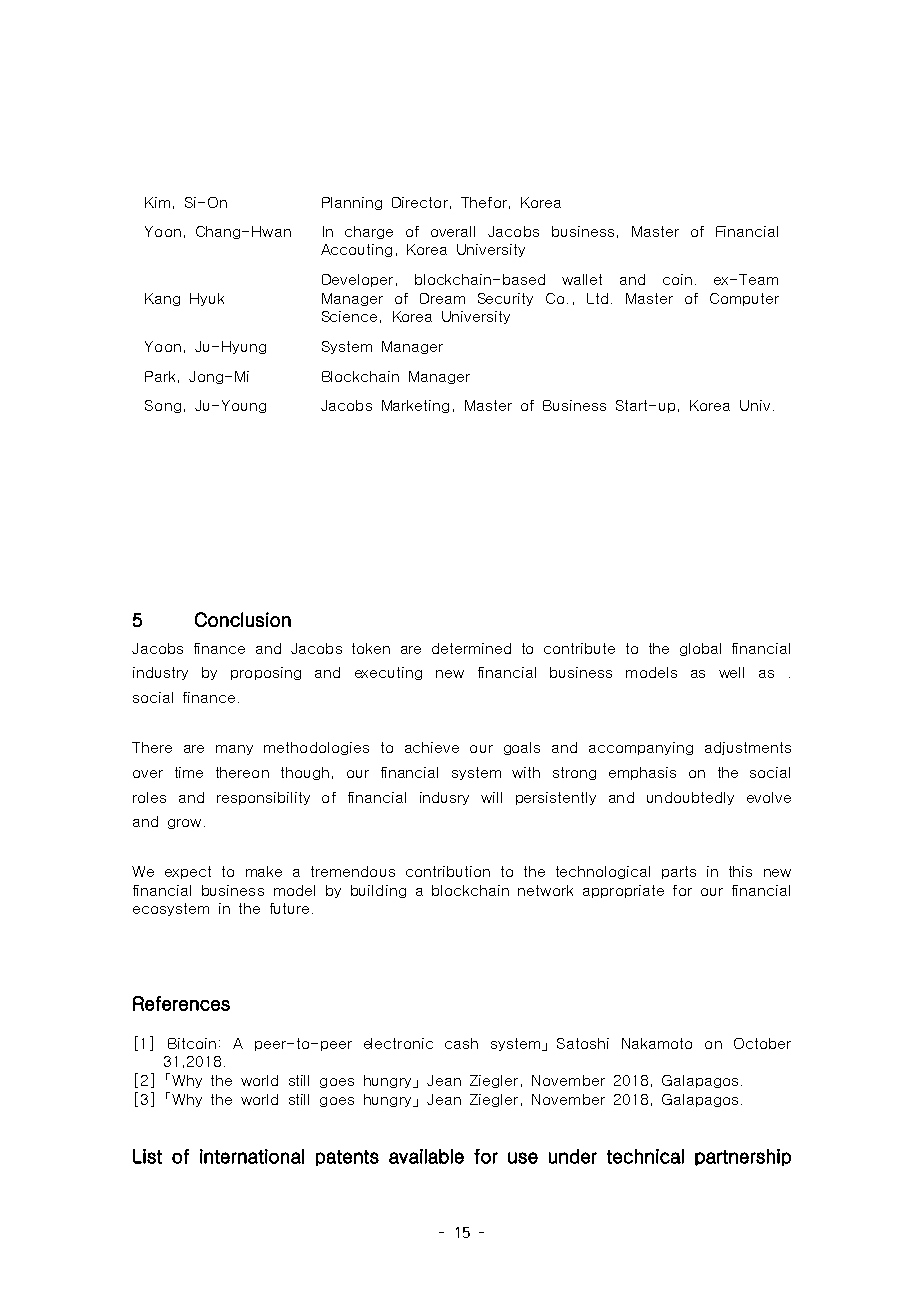 This screenshot has width=924, height=1307. What do you see at coordinates (243, 619) in the screenshot?
I see `Conclusion` at bounding box center [243, 619].
